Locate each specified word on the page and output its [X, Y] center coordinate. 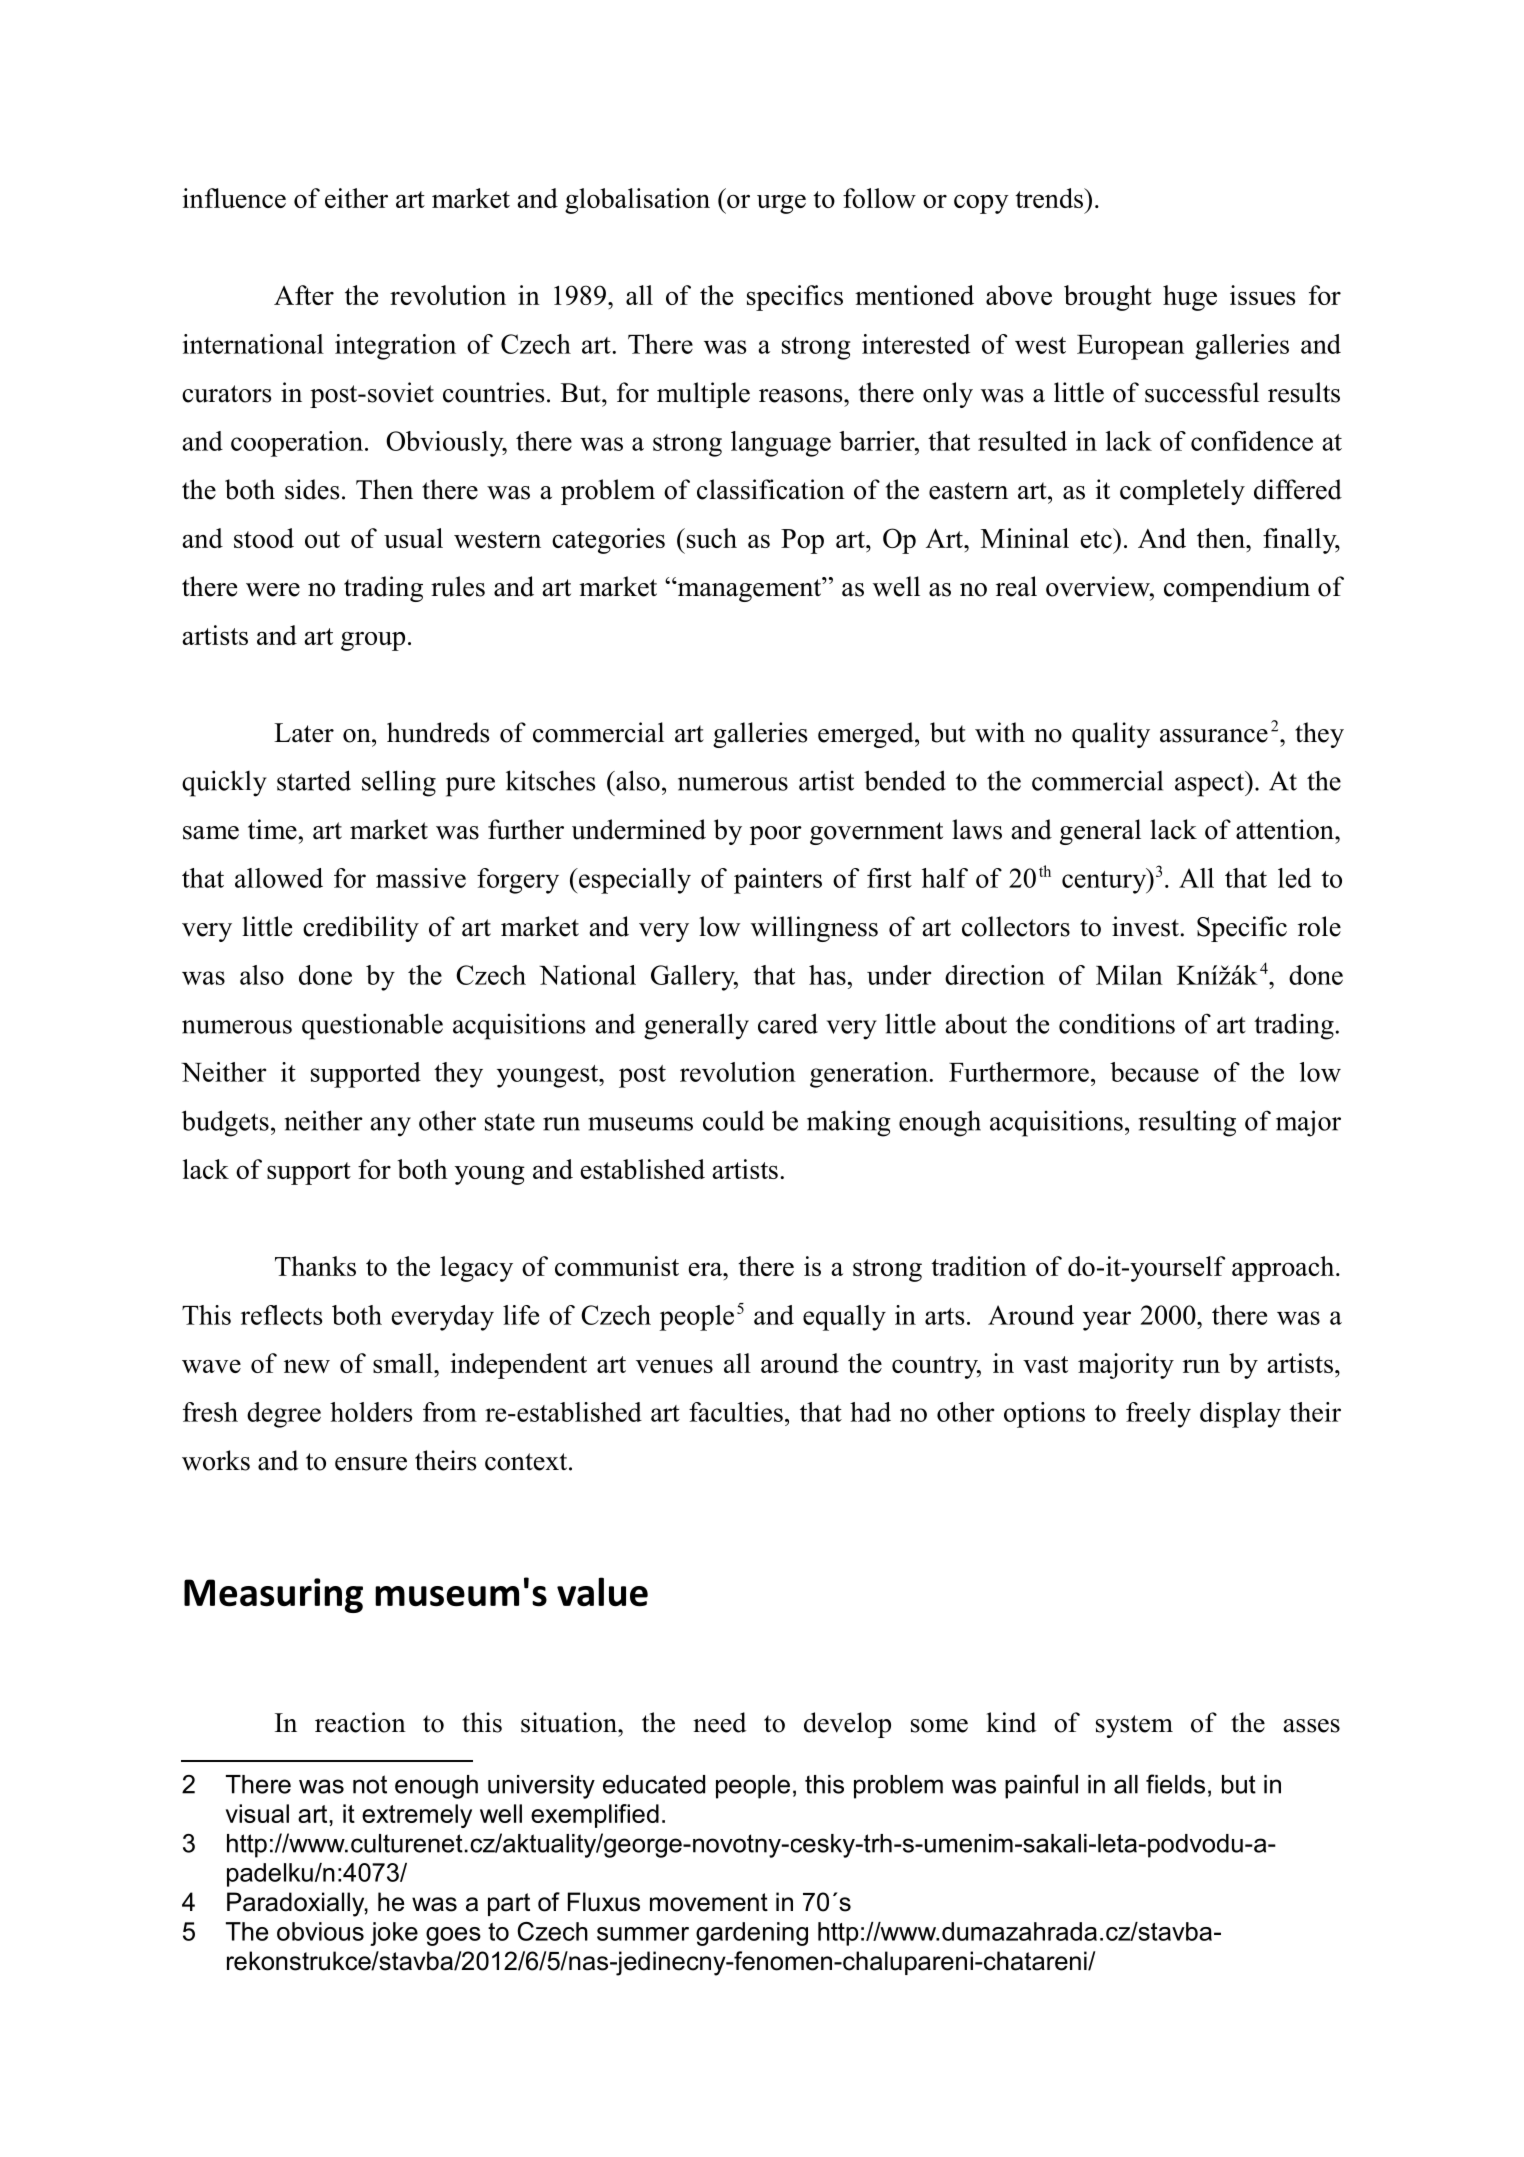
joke [394, 1934]
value [602, 1592]
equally [844, 1318]
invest [1145, 926]
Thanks [315, 1266]
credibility [361, 929]
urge [781, 204]
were [273, 590]
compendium [1237, 589]
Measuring [273, 1595]
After [304, 295]
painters [778, 881]
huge [1190, 298]
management [749, 589]
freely [1158, 1415]
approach [1284, 1269]
